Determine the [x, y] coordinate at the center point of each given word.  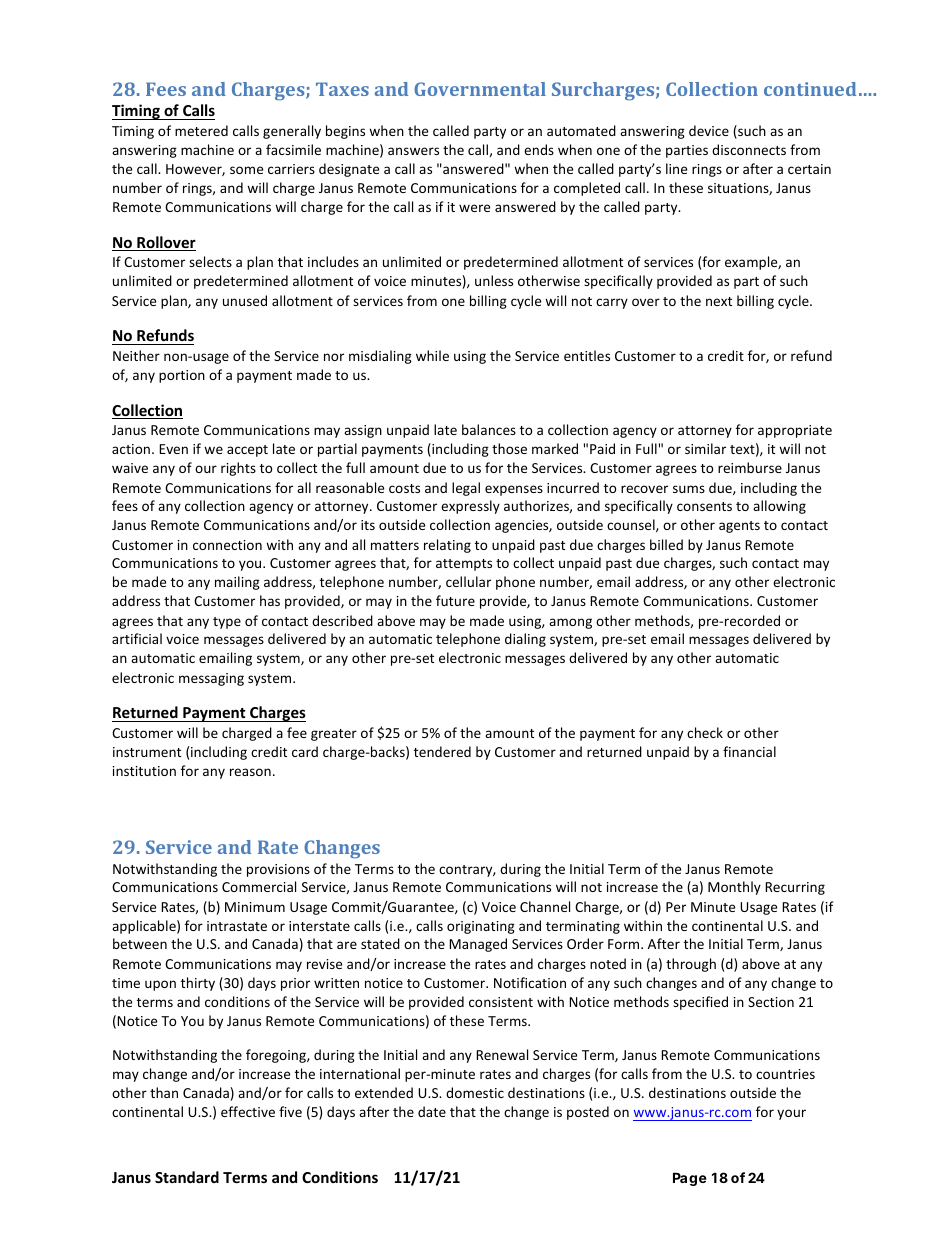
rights [238, 469]
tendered [442, 751]
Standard [187, 1177]
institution [144, 771]
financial [749, 751]
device [709, 130]
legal [466, 489]
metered [201, 130]
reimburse [750, 467]
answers [413, 151]
